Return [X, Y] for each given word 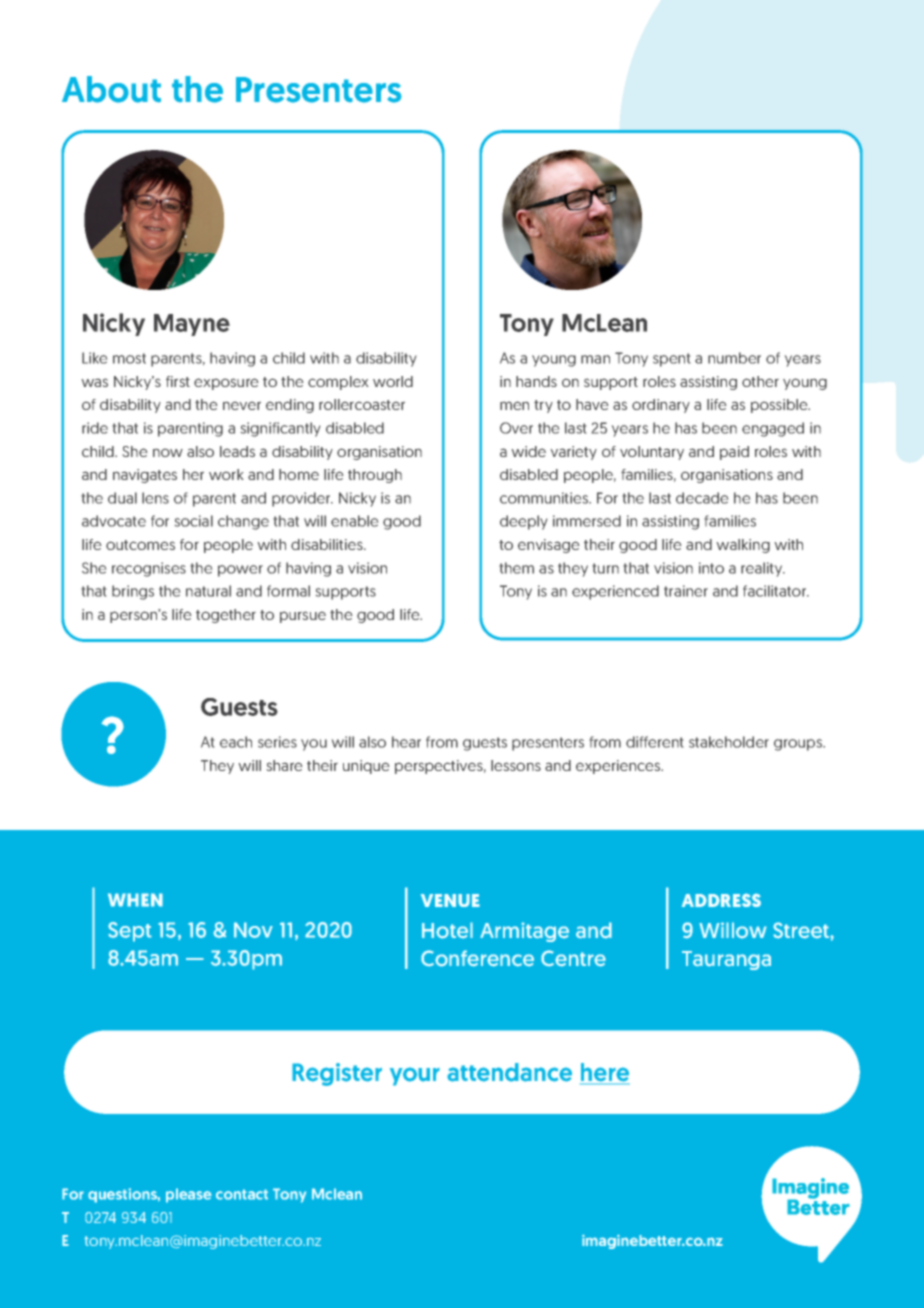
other [760, 381]
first [178, 381]
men [514, 405]
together [226, 616]
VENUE [450, 900]
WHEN [135, 900]
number [734, 358]
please [189, 1195]
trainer [686, 591]
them [517, 568]
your [415, 1076]
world [393, 381]
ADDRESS [721, 900]
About [111, 89]
